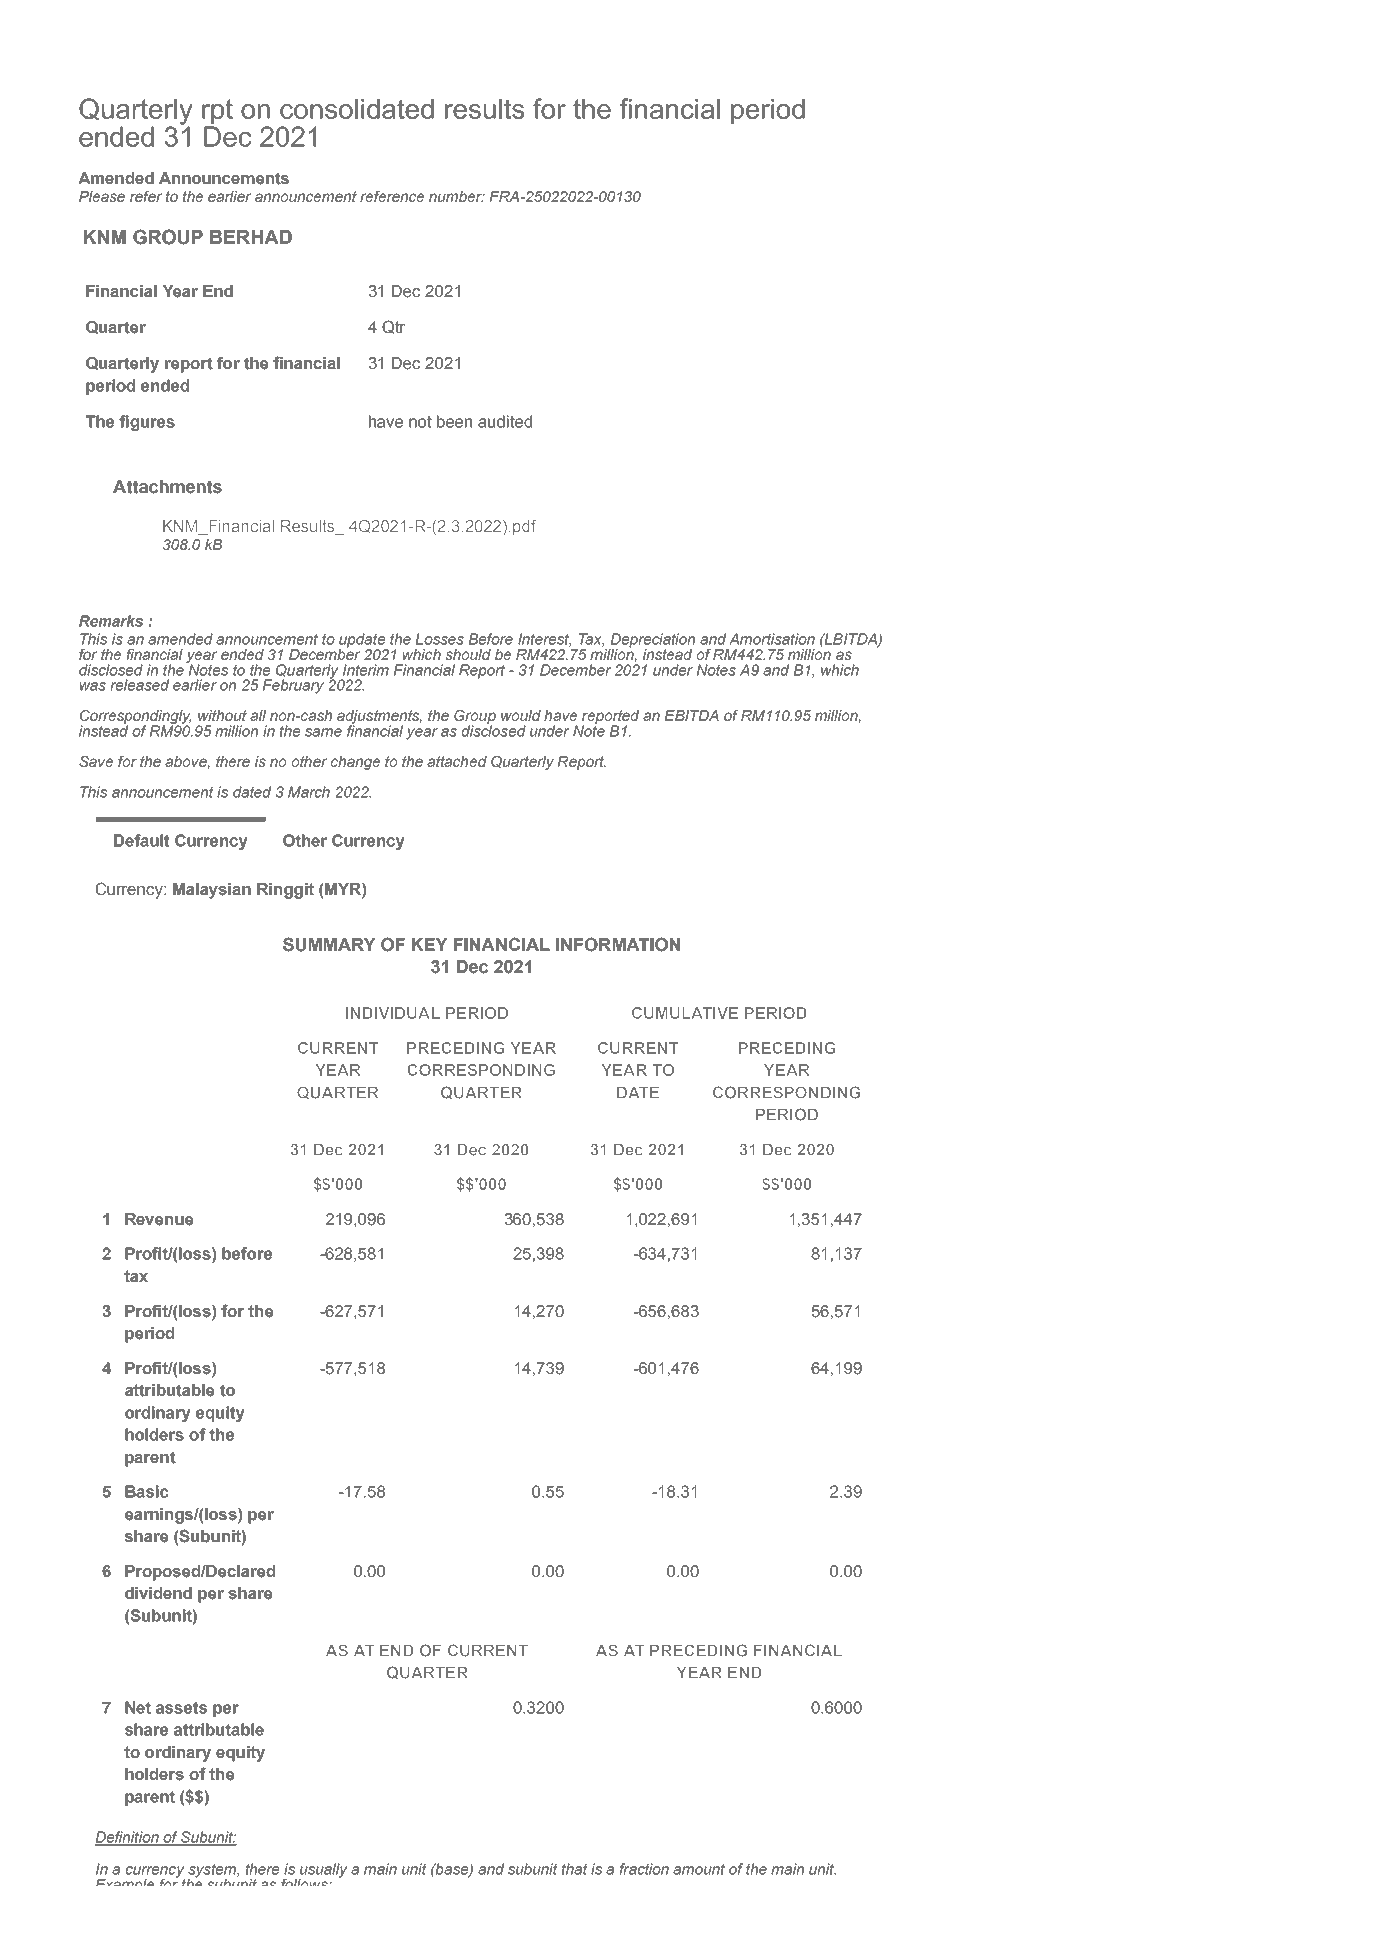 This image has height=1954, width=1382. I want to click on audited, so click(505, 421).
